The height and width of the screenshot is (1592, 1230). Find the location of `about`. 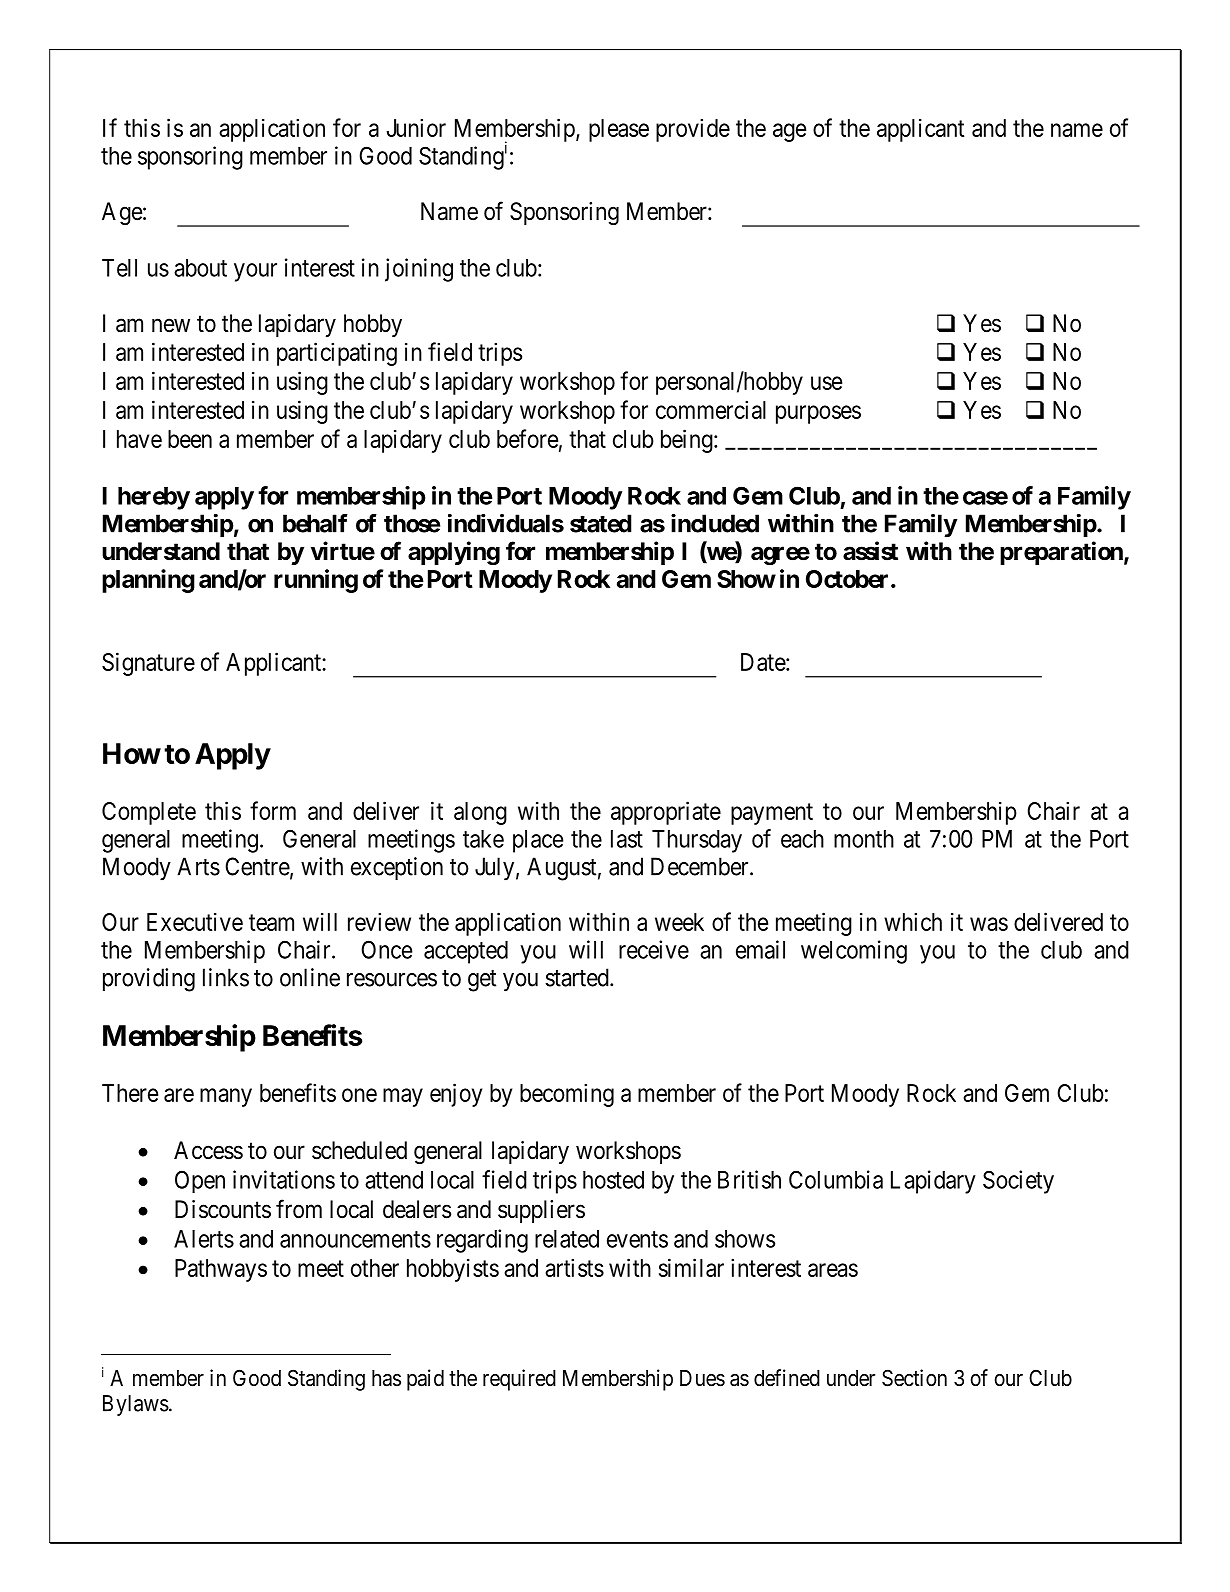

about is located at coordinates (200, 268).
